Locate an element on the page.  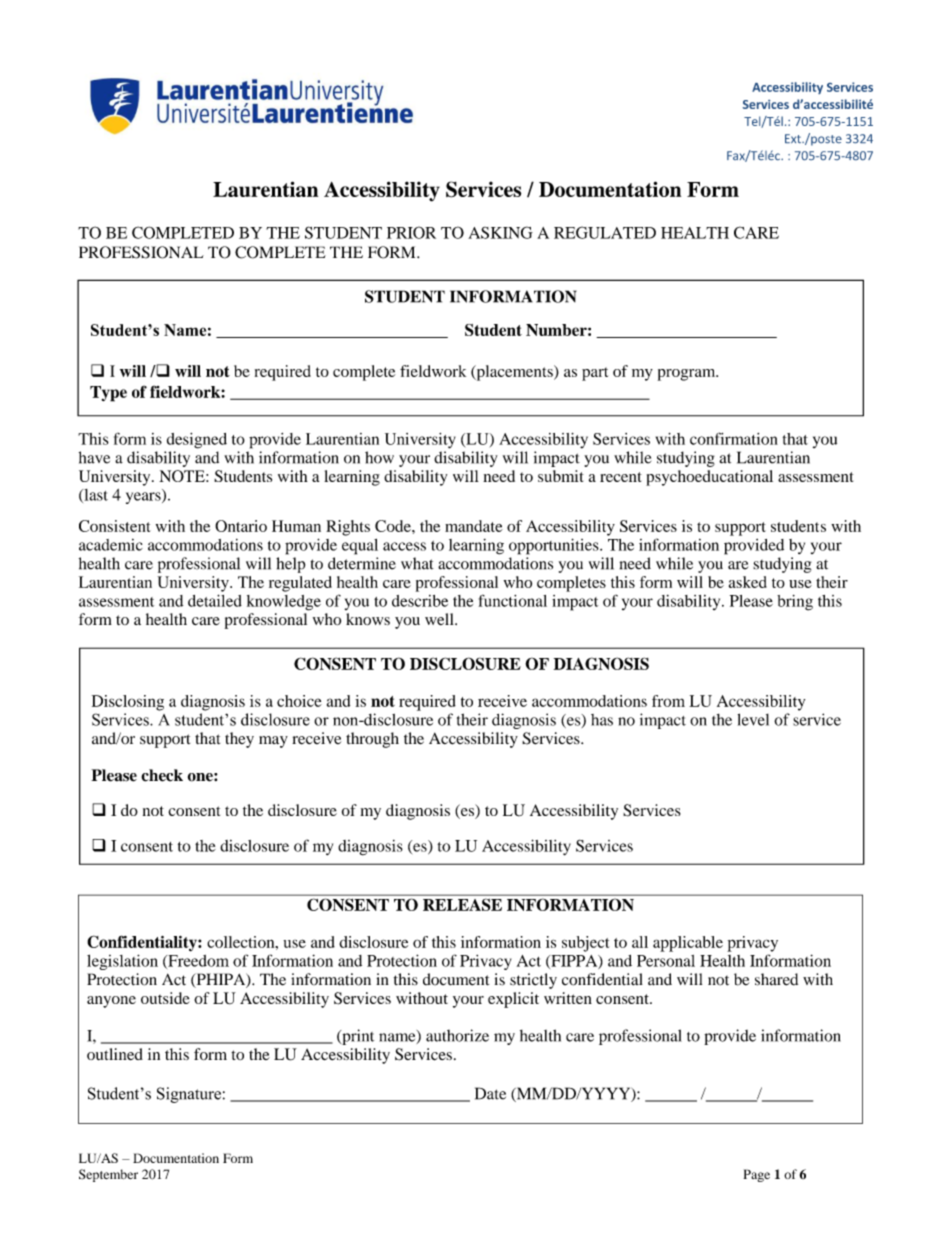
applicable is located at coordinates (688, 944).
